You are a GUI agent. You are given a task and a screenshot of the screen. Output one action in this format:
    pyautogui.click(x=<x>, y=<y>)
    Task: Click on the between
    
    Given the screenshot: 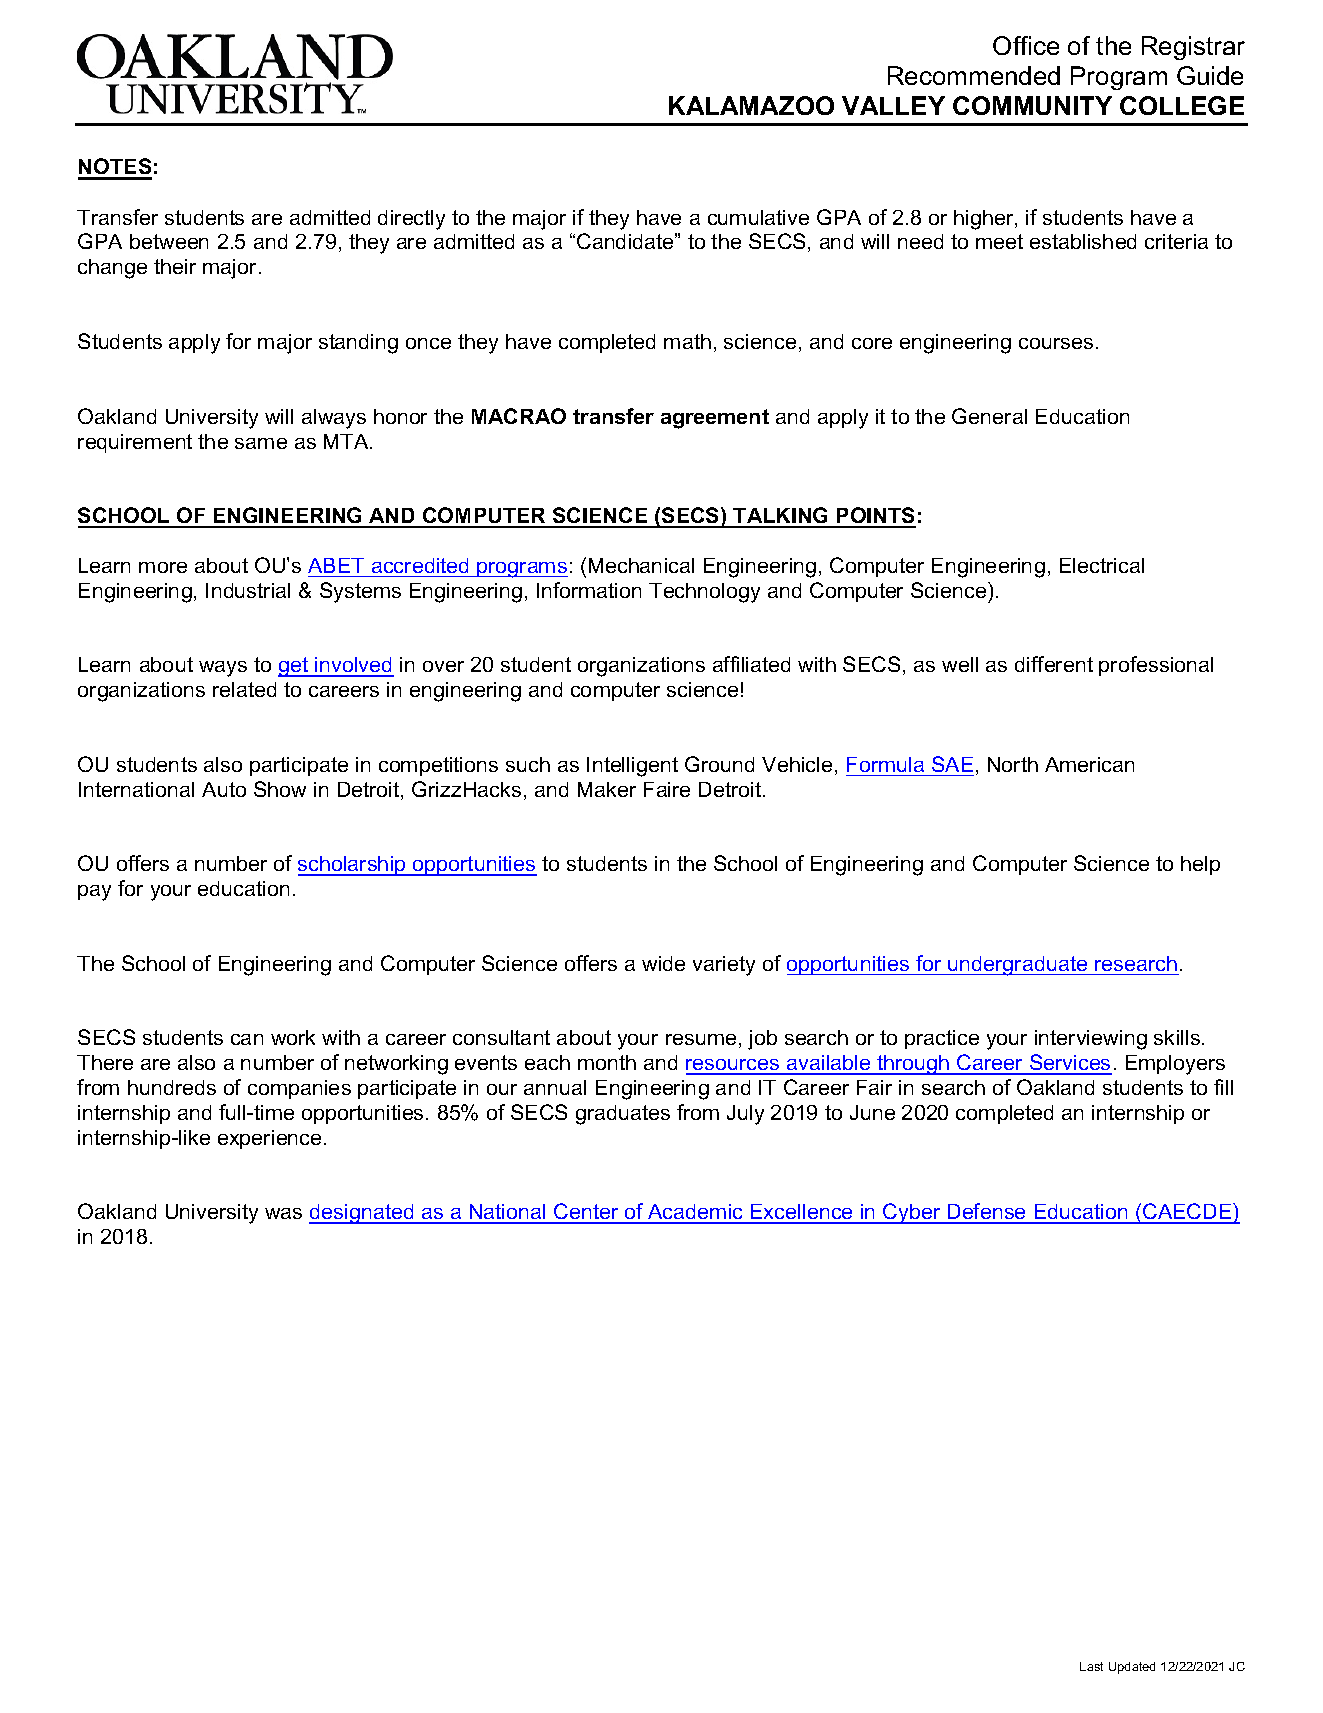 What is the action you would take?
    pyautogui.click(x=169, y=241)
